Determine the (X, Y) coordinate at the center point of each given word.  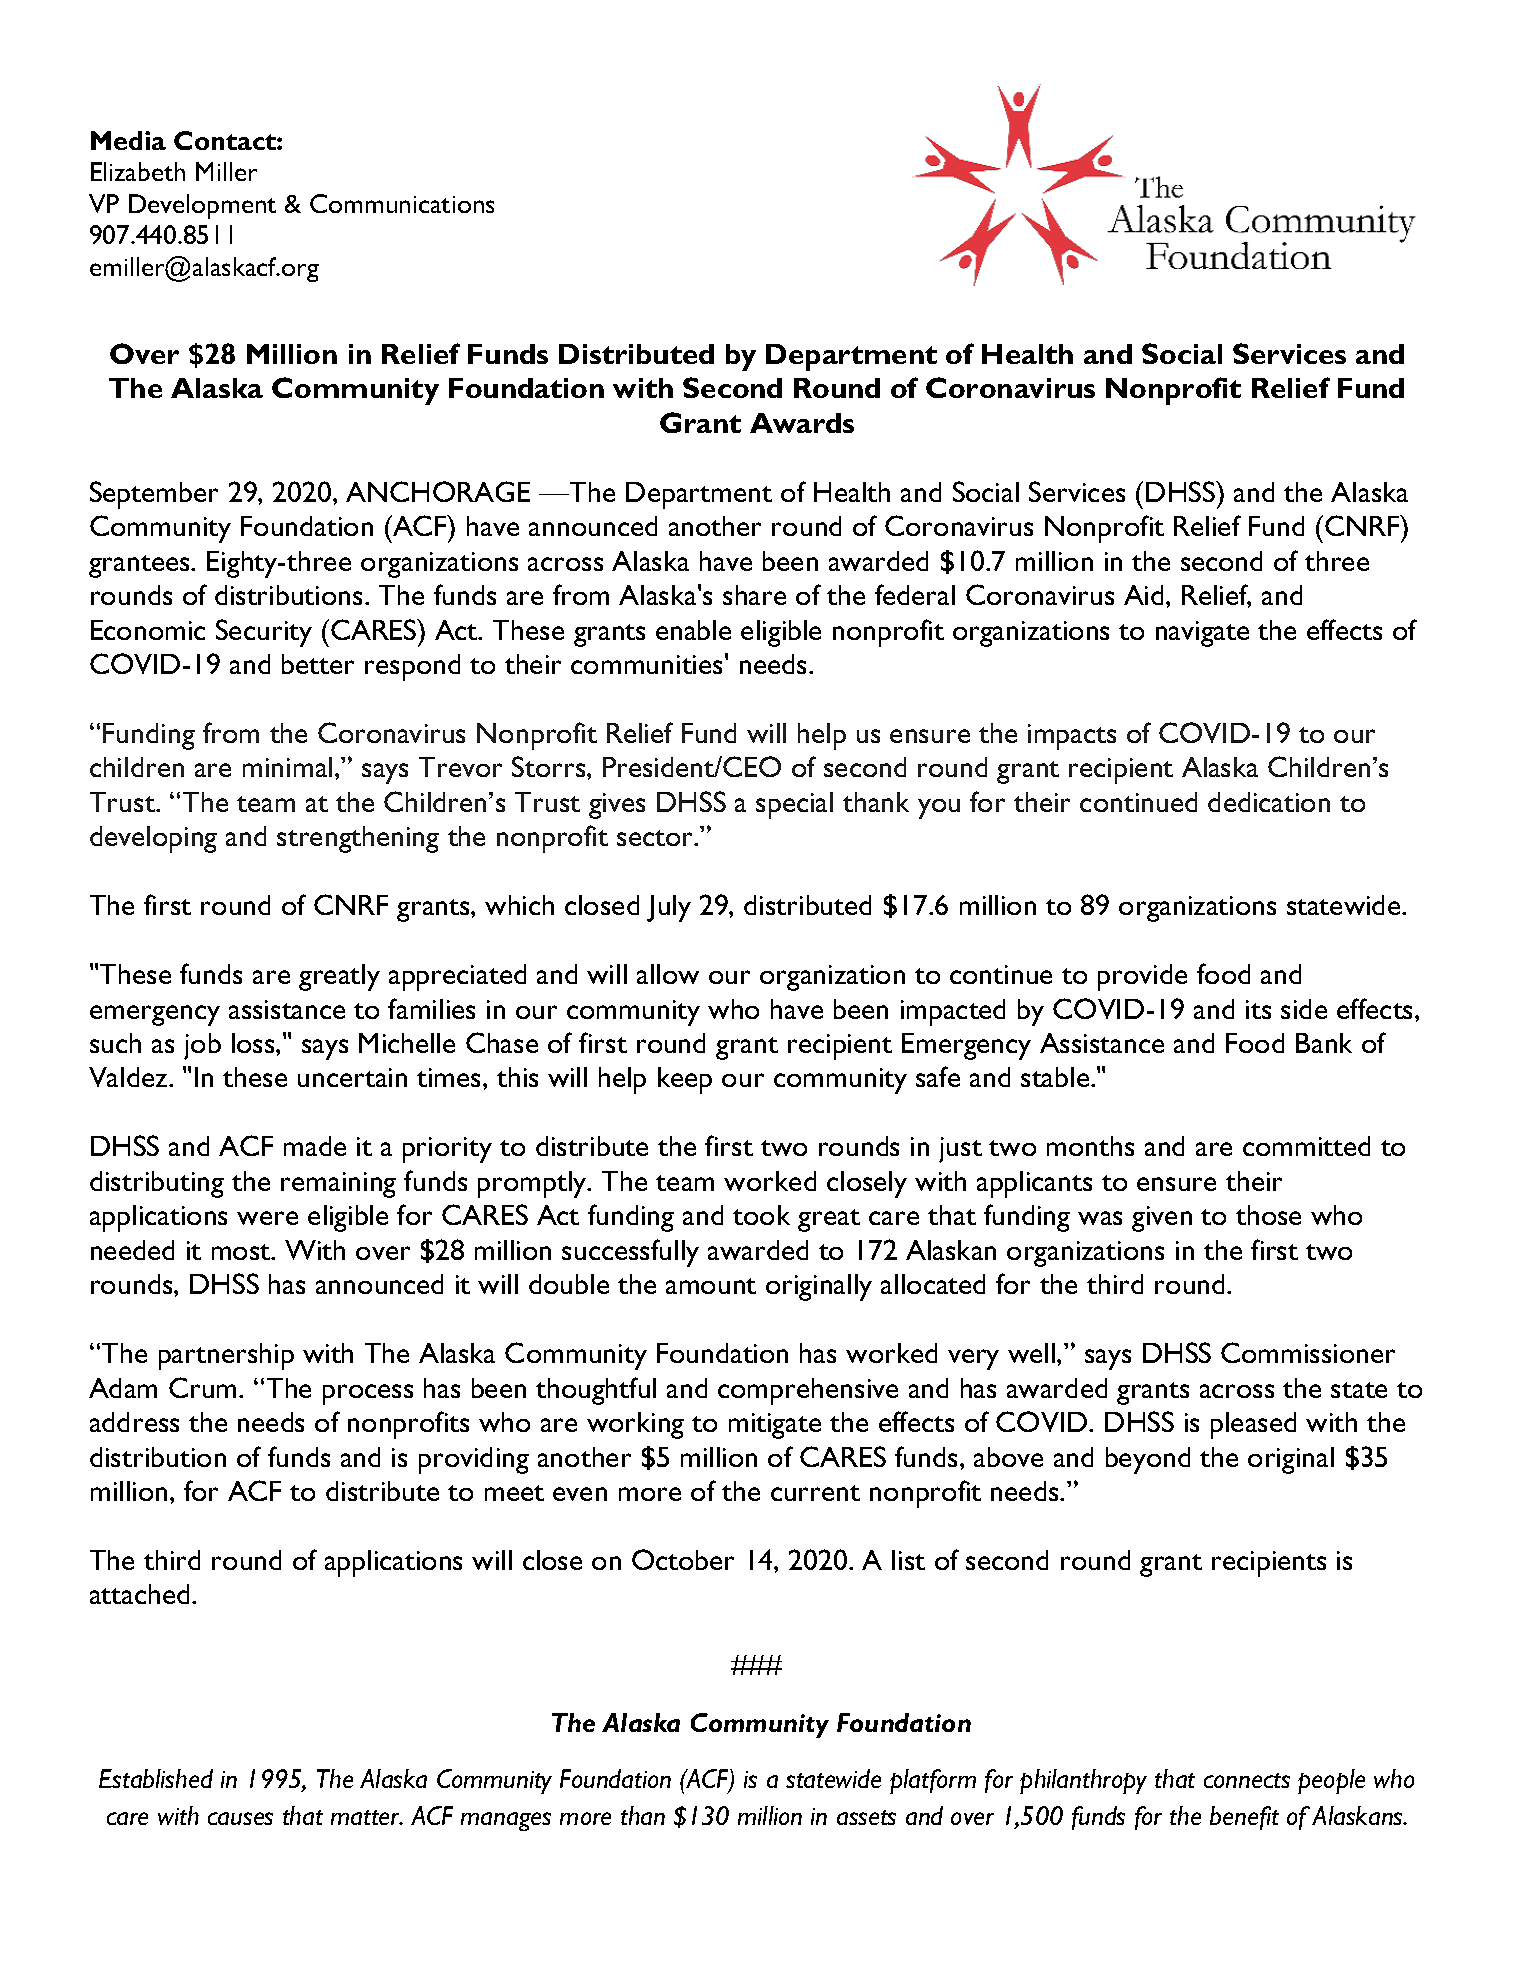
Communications (402, 203)
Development (202, 206)
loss (254, 1043)
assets (866, 1817)
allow (668, 974)
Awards (802, 423)
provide (1142, 977)
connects (1247, 1780)
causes (240, 1818)
